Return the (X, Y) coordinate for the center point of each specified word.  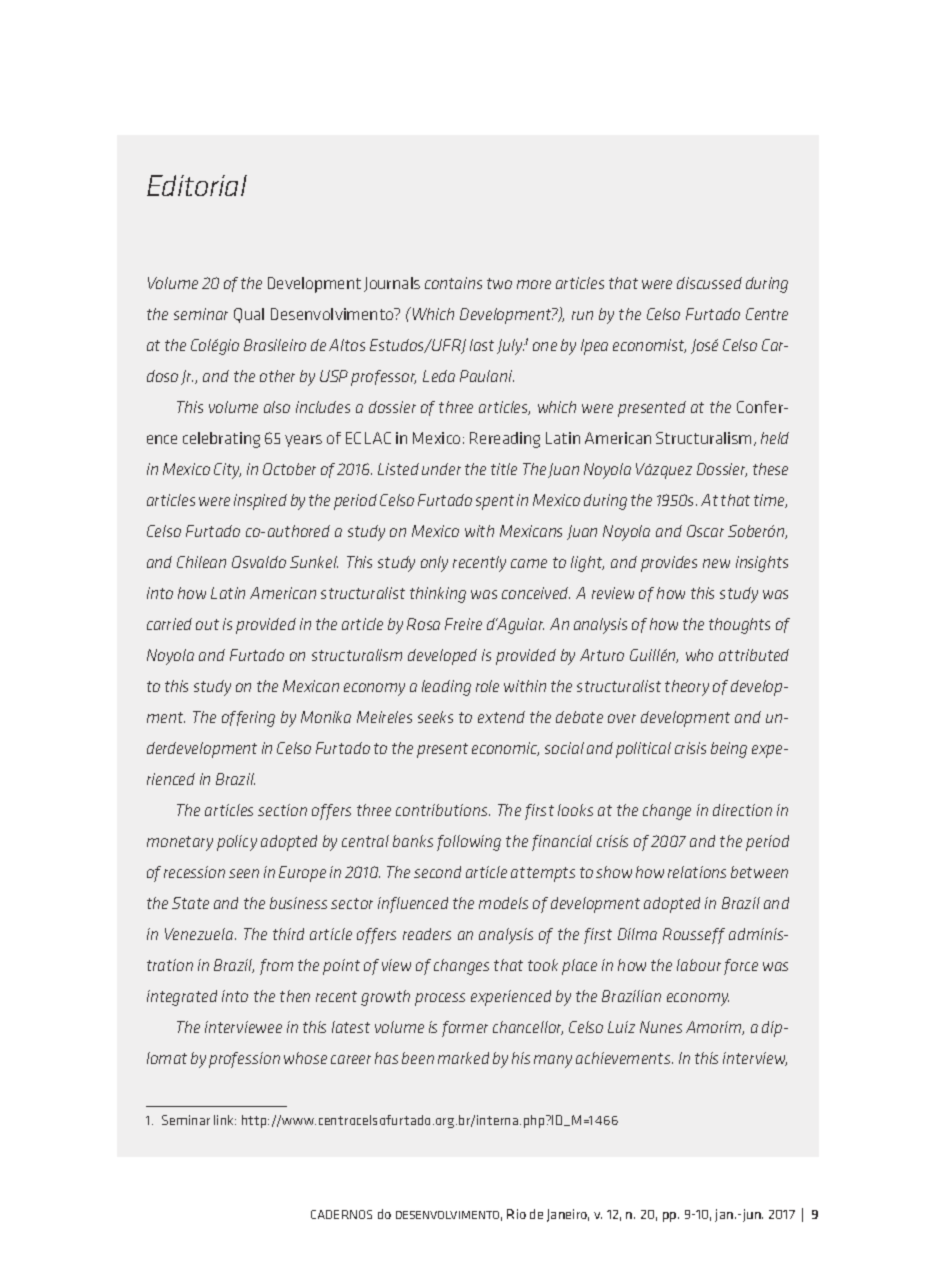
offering (248, 719)
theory (687, 688)
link (225, 1120)
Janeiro (568, 1215)
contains (453, 283)
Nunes (661, 1027)
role (487, 686)
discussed (709, 283)
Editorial (197, 185)
